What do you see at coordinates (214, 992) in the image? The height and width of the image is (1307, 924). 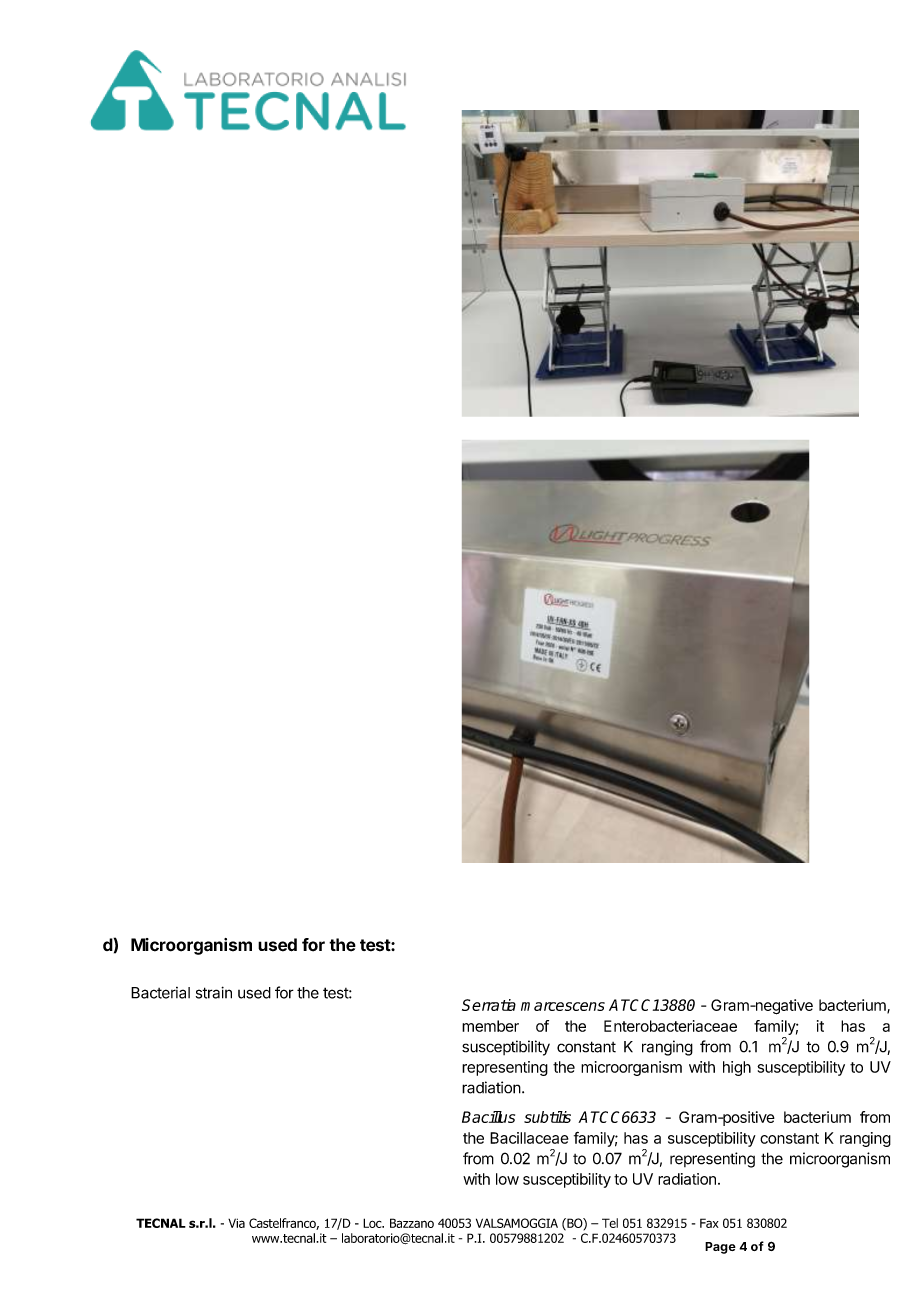 I see `strain` at bounding box center [214, 992].
